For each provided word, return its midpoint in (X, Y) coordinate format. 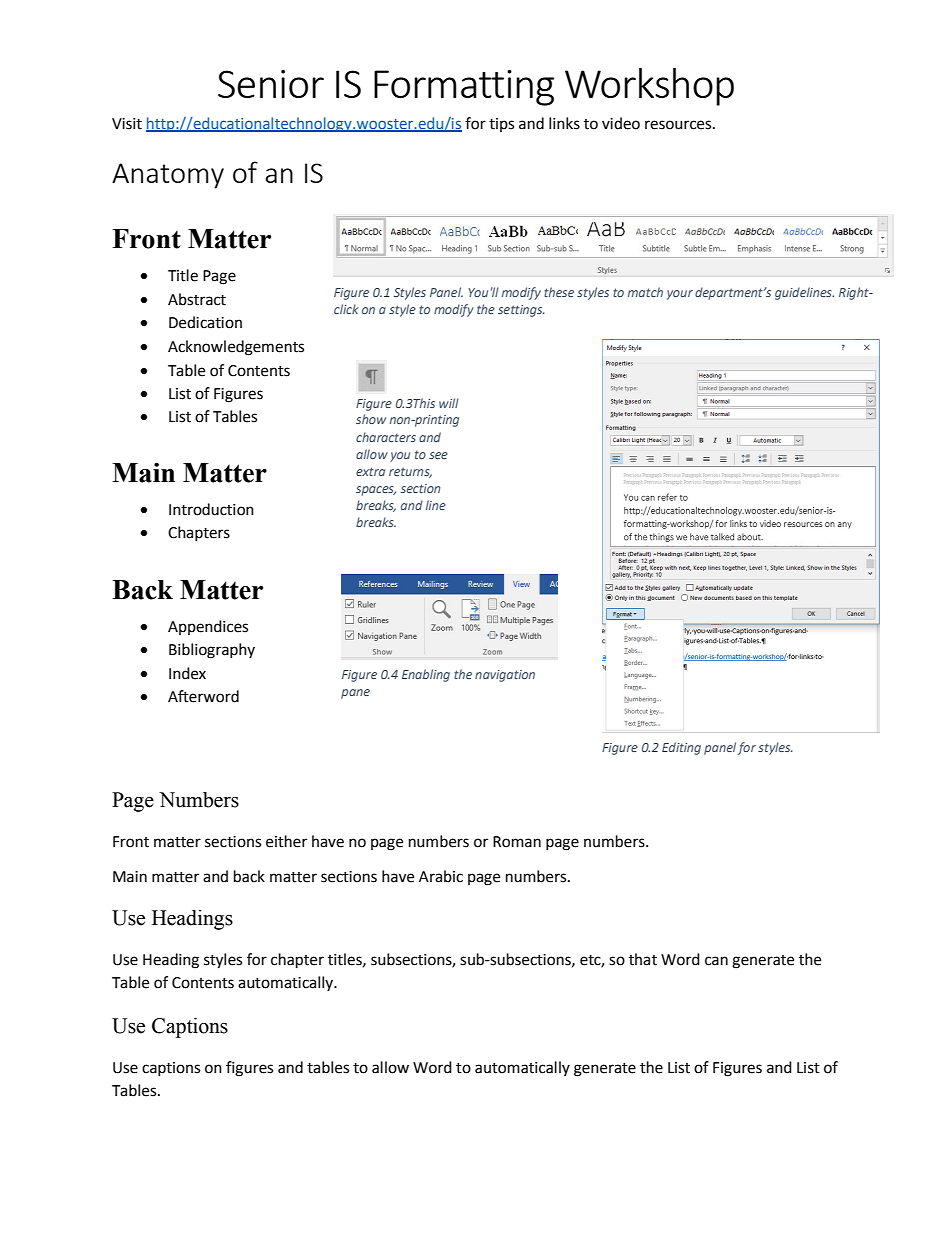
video (621, 123)
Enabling (426, 675)
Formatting (464, 88)
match (645, 292)
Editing (681, 748)
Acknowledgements (236, 348)
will (449, 403)
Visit (127, 124)
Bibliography (212, 651)
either (286, 841)
